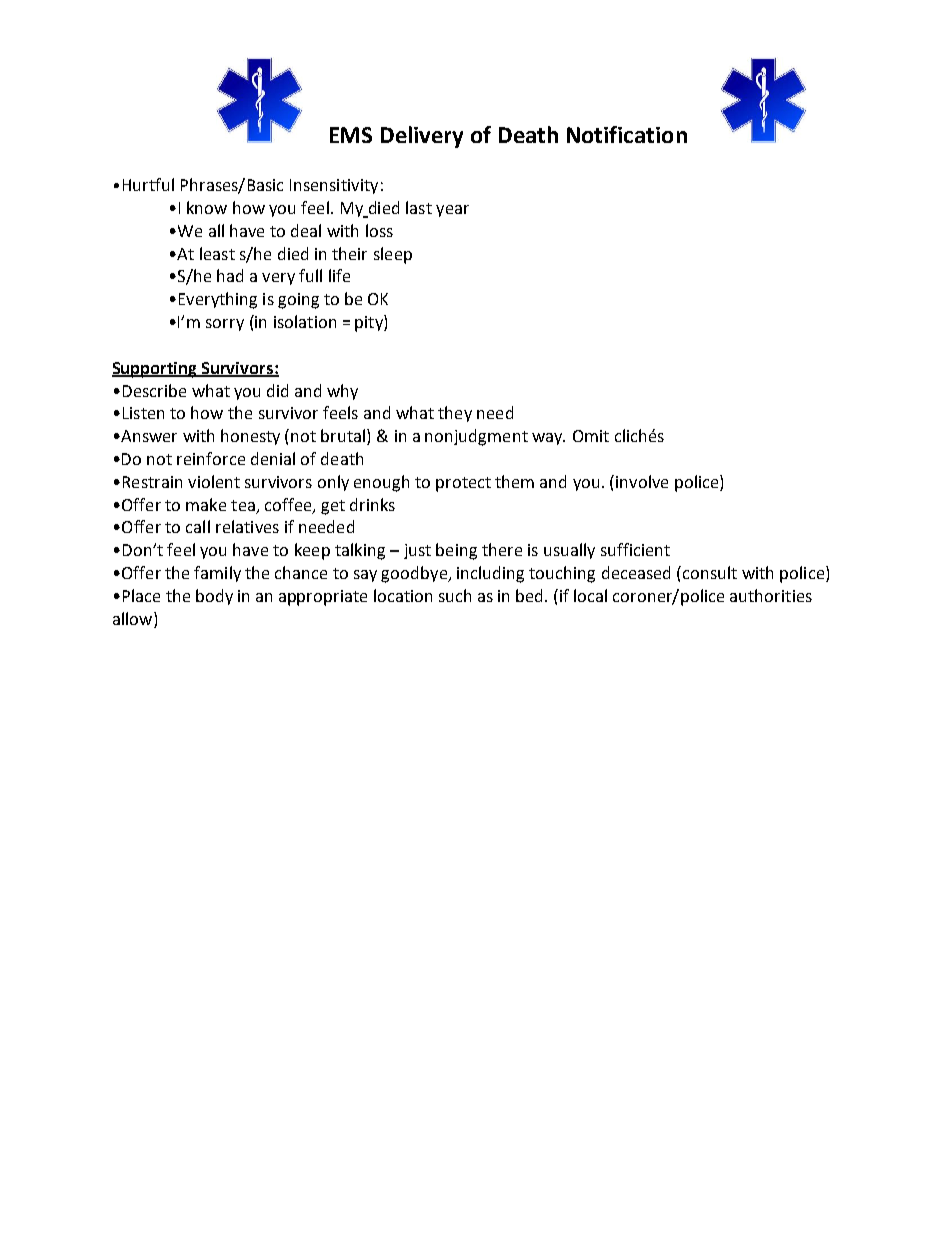  Describe the element at coordinates (214, 597) in the page. I see `body` at that location.
